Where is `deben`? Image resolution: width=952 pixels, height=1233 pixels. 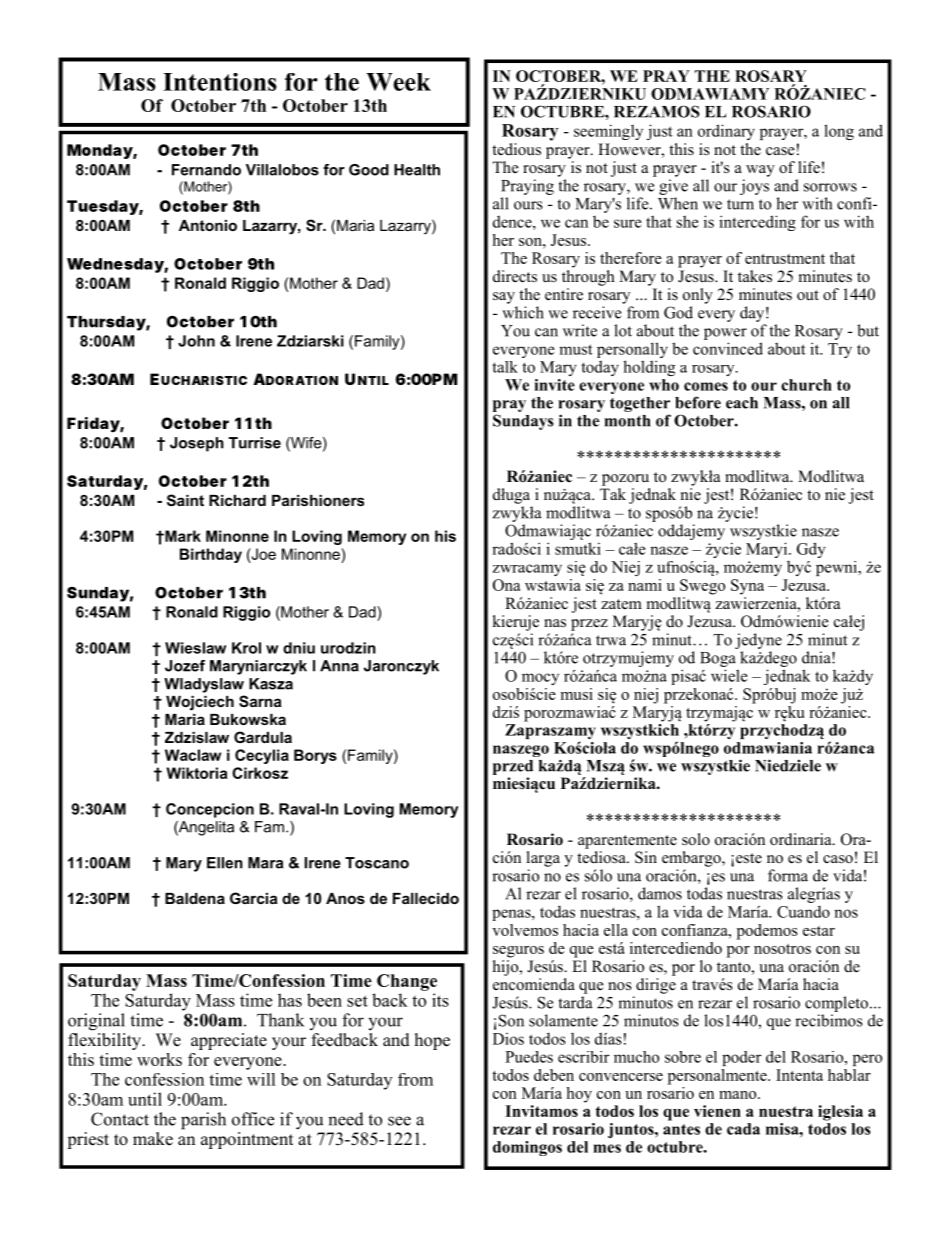
deben is located at coordinates (554, 1075).
